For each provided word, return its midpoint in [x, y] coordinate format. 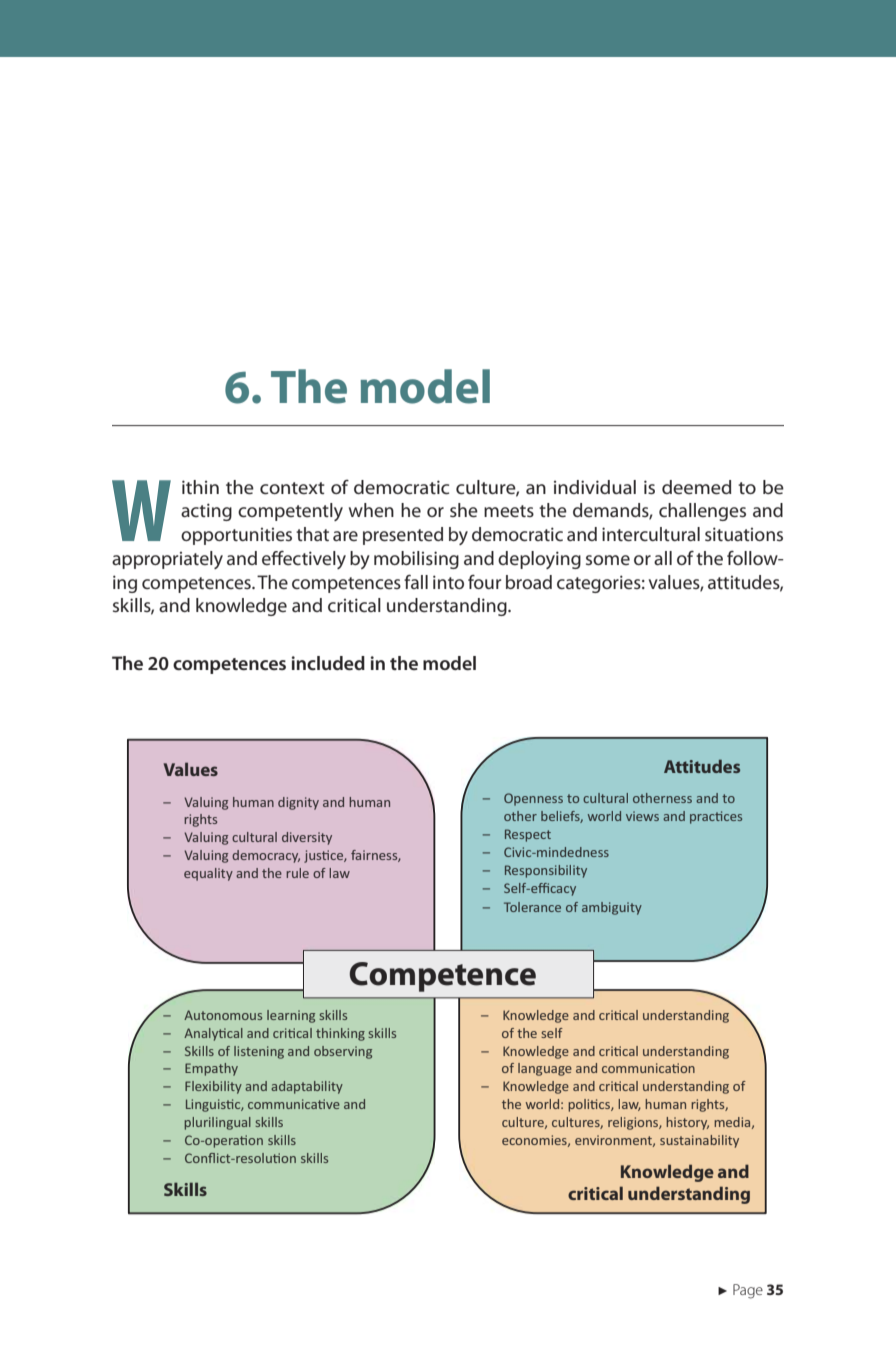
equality [208, 874]
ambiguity [612, 908]
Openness [533, 799]
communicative [294, 1104]
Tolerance [532, 907]
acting [206, 512]
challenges [702, 512]
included [328, 663]
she [464, 510]
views [642, 816]
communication [648, 1068]
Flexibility [213, 1087]
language [545, 1069]
